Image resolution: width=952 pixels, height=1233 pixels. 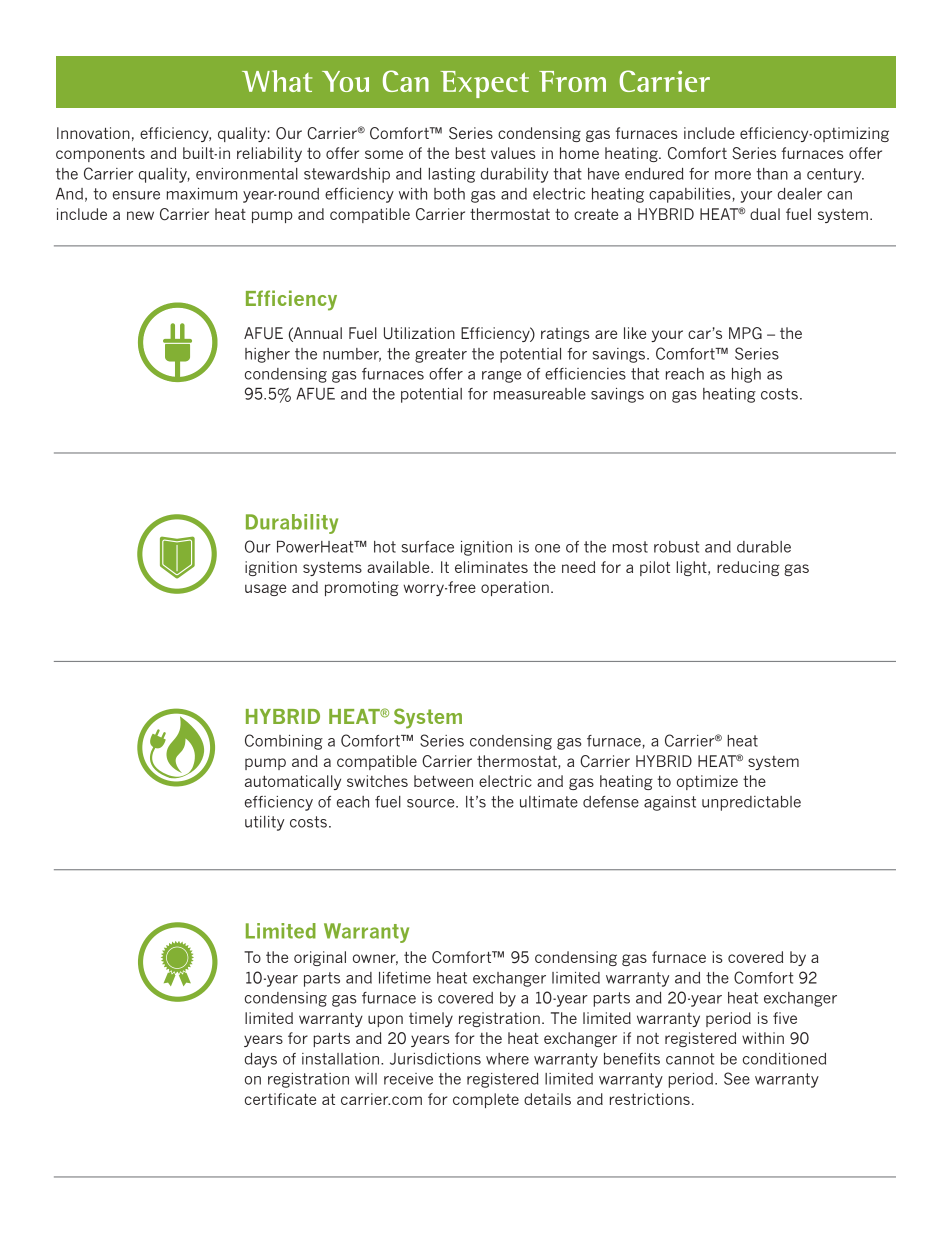 What do you see at coordinates (751, 803) in the screenshot?
I see `unpredictable` at bounding box center [751, 803].
